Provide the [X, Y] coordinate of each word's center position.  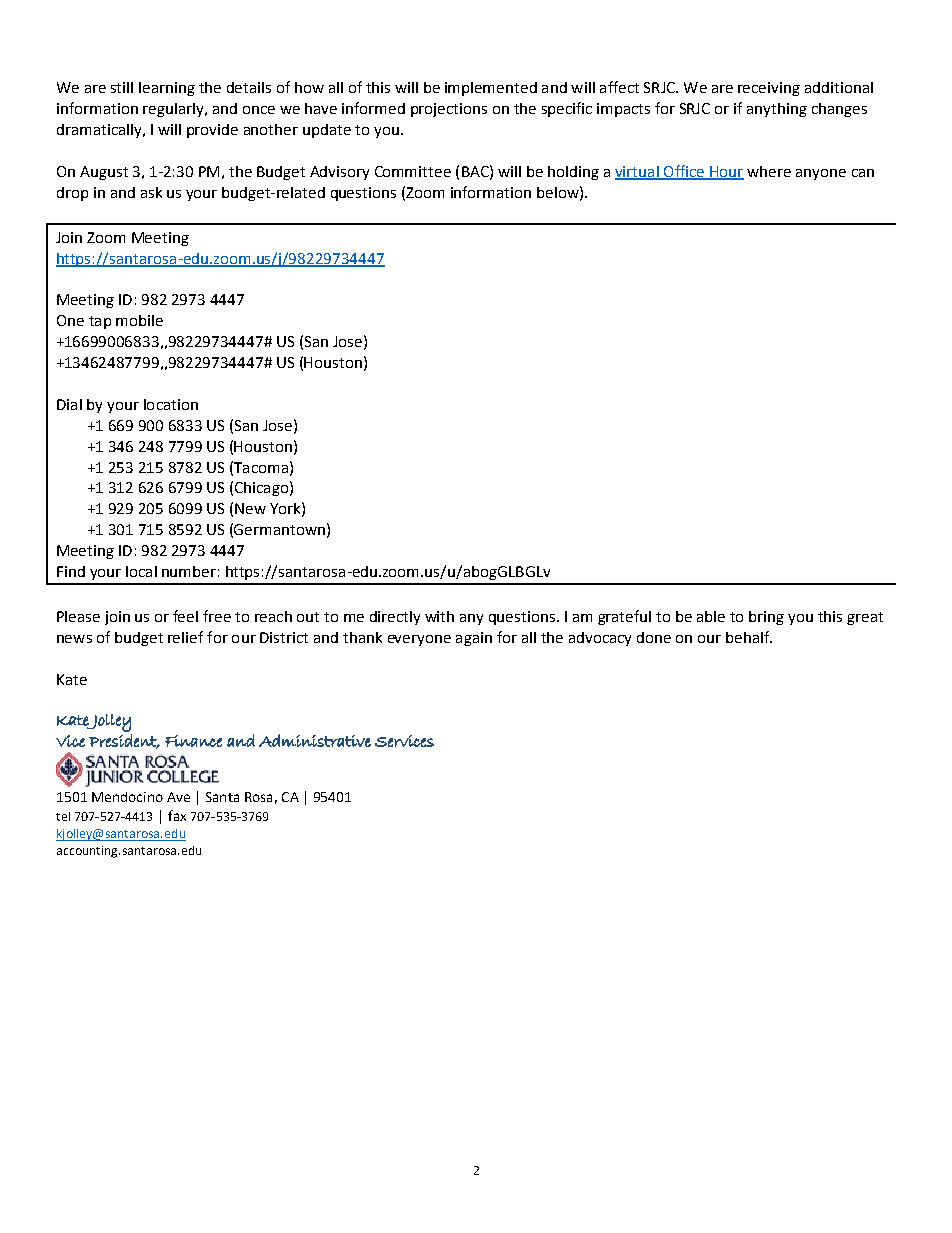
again [474, 639]
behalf [748, 637]
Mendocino [127, 797]
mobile [139, 320]
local [141, 571]
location [171, 404]
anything [777, 110]
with [439, 616]
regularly [174, 110]
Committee [413, 171]
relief [185, 637]
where [769, 171]
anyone [821, 174]
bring [766, 618]
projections [449, 110]
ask [151, 192]
